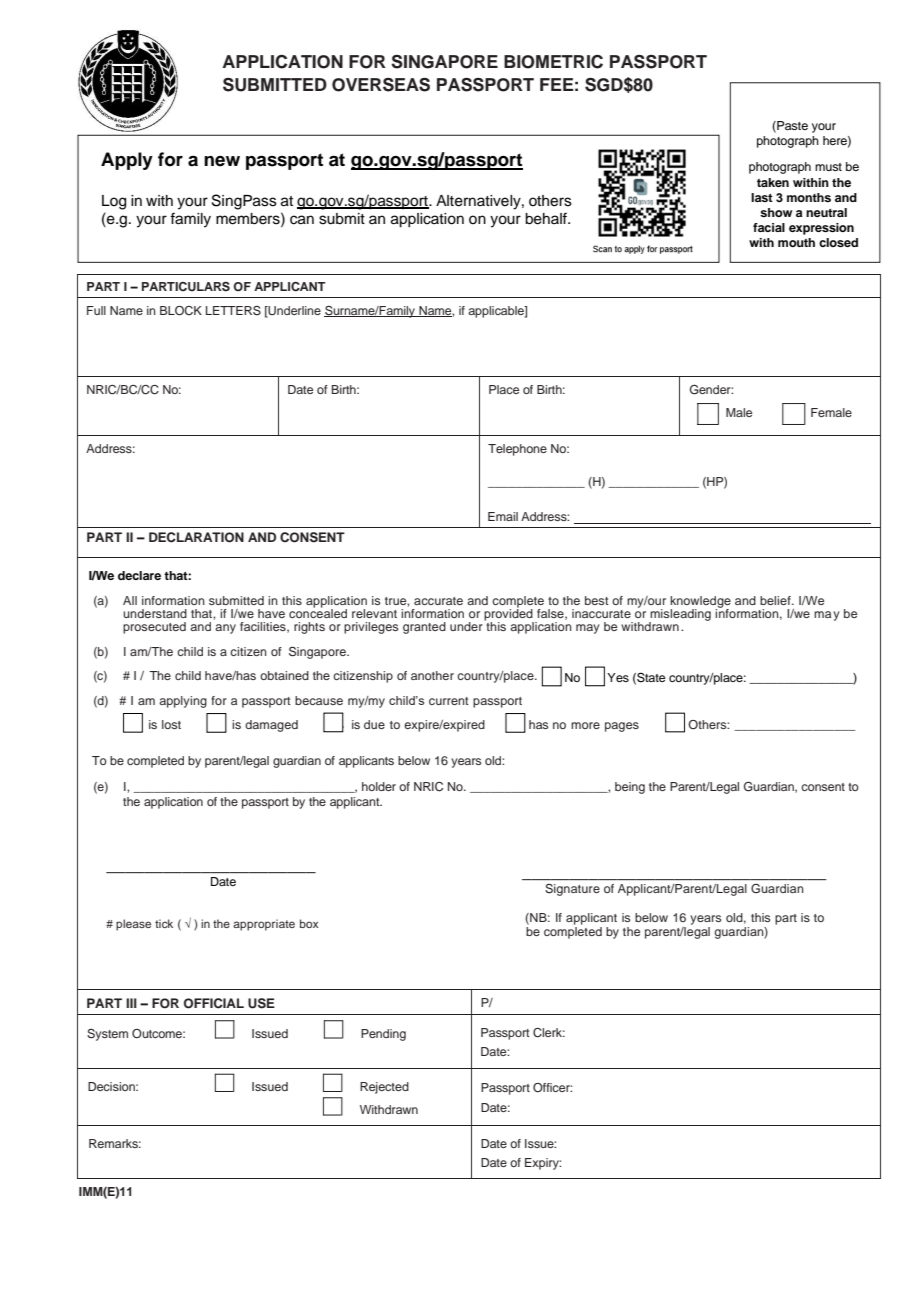 The height and width of the screenshot is (1309, 924). What do you see at coordinates (572, 890) in the screenshot?
I see `Signature` at bounding box center [572, 890].
